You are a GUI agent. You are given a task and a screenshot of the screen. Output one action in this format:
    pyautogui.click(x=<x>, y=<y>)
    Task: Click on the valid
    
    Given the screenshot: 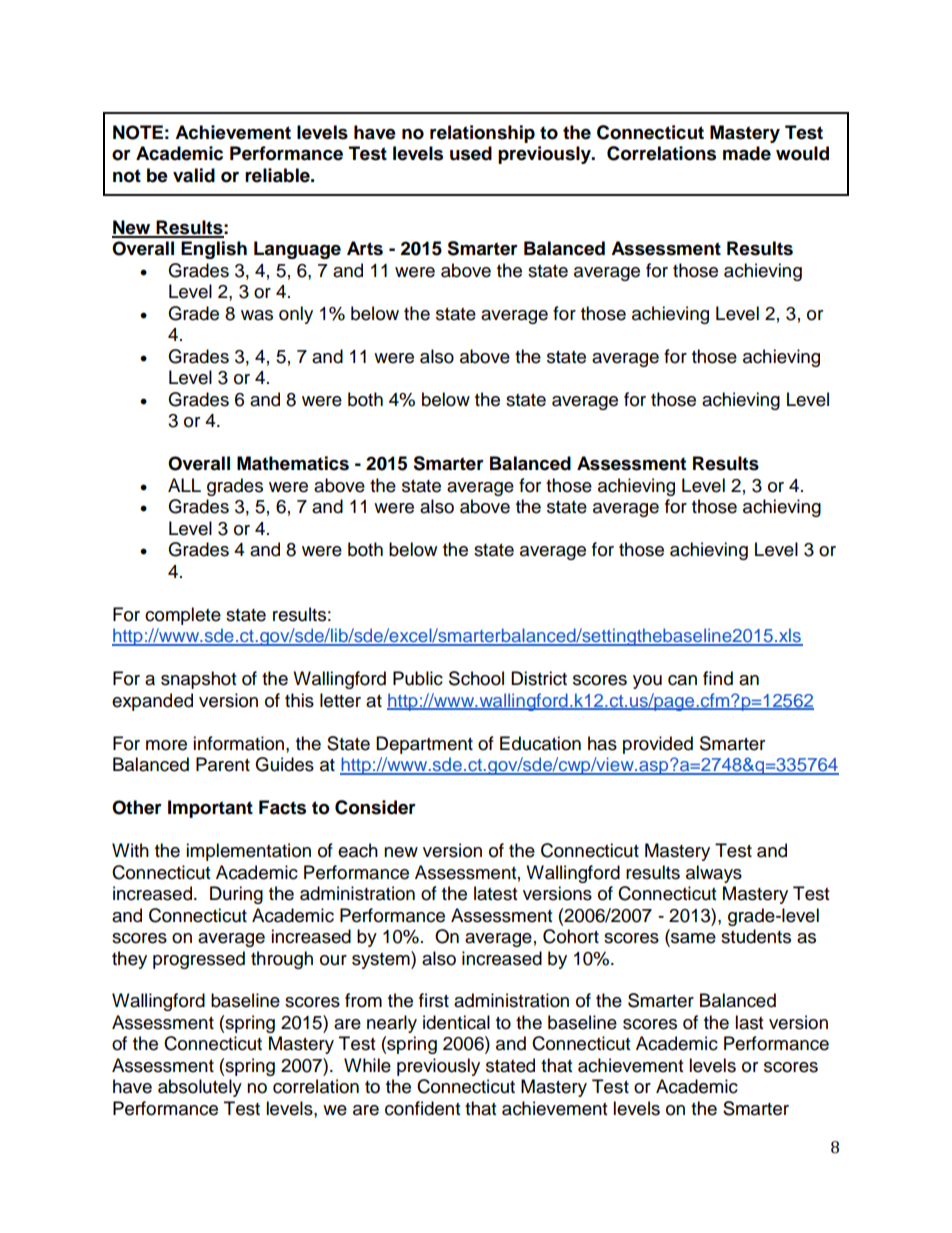 What is the action you would take?
    pyautogui.click(x=194, y=175)
